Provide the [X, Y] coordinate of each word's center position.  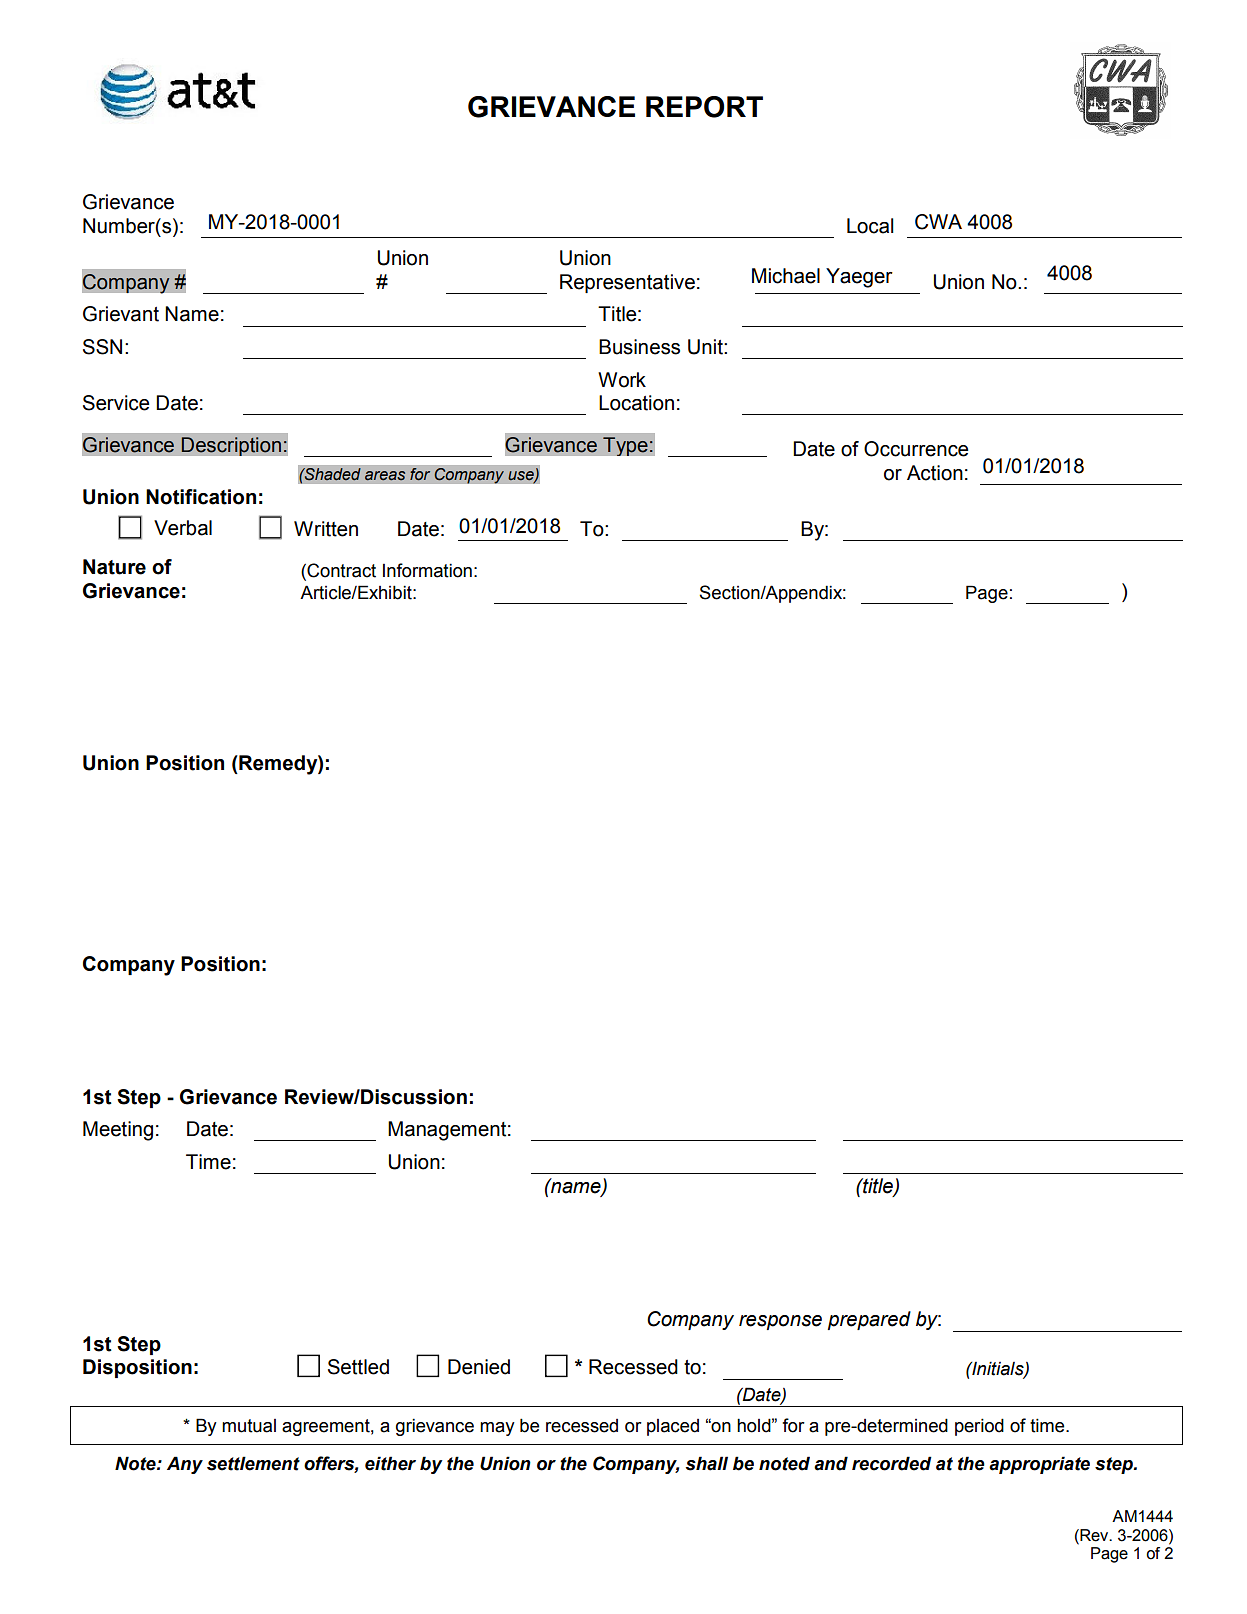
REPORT [704, 107]
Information [427, 570]
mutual [249, 1426]
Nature [114, 567]
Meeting [118, 1131]
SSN [102, 347]
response [780, 1322]
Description [231, 446]
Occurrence [916, 449]
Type [625, 446]
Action [935, 473]
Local [870, 226]
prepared [869, 1320]
